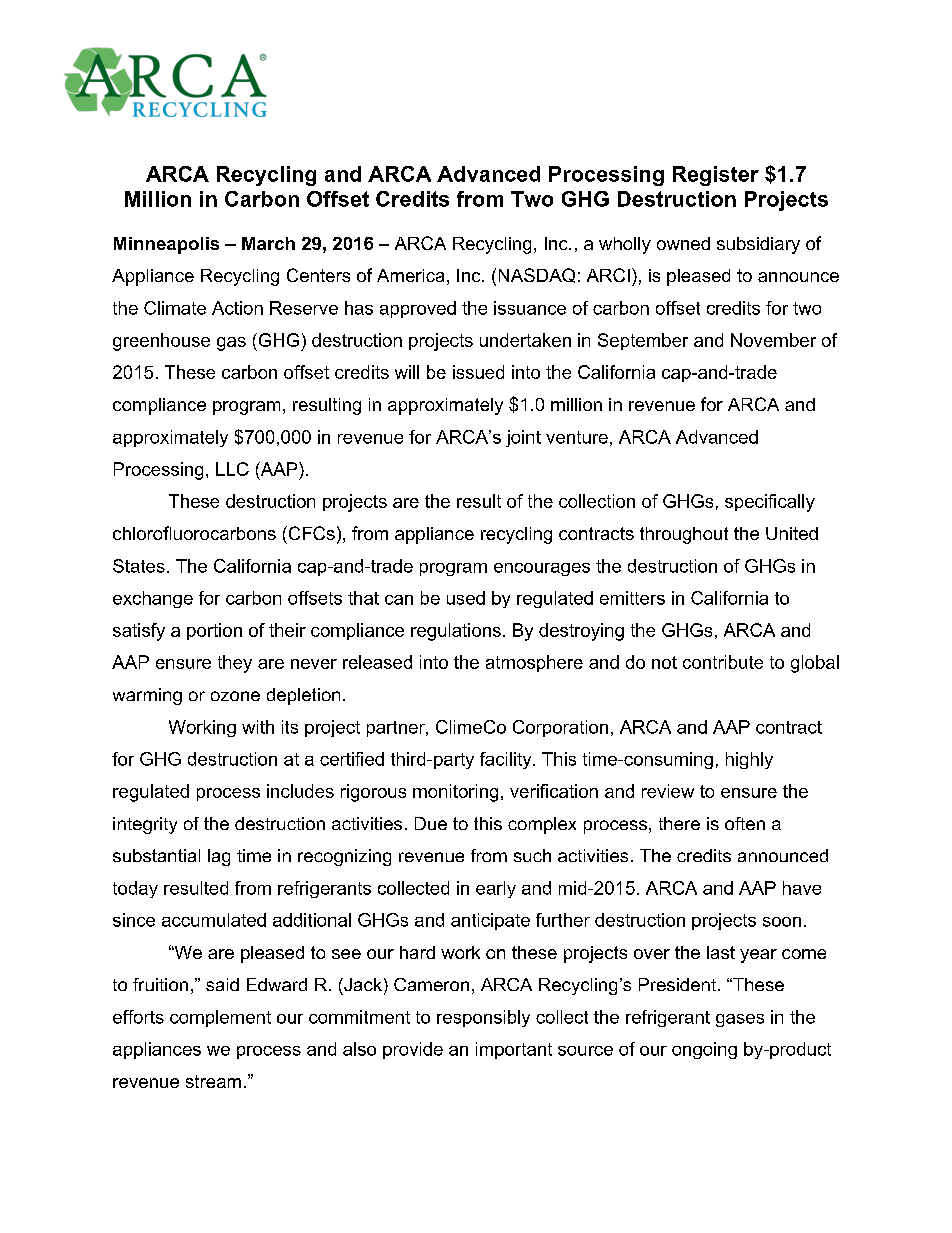 This page has width=952, height=1233. Describe the element at coordinates (268, 243) in the page. I see `March` at that location.
